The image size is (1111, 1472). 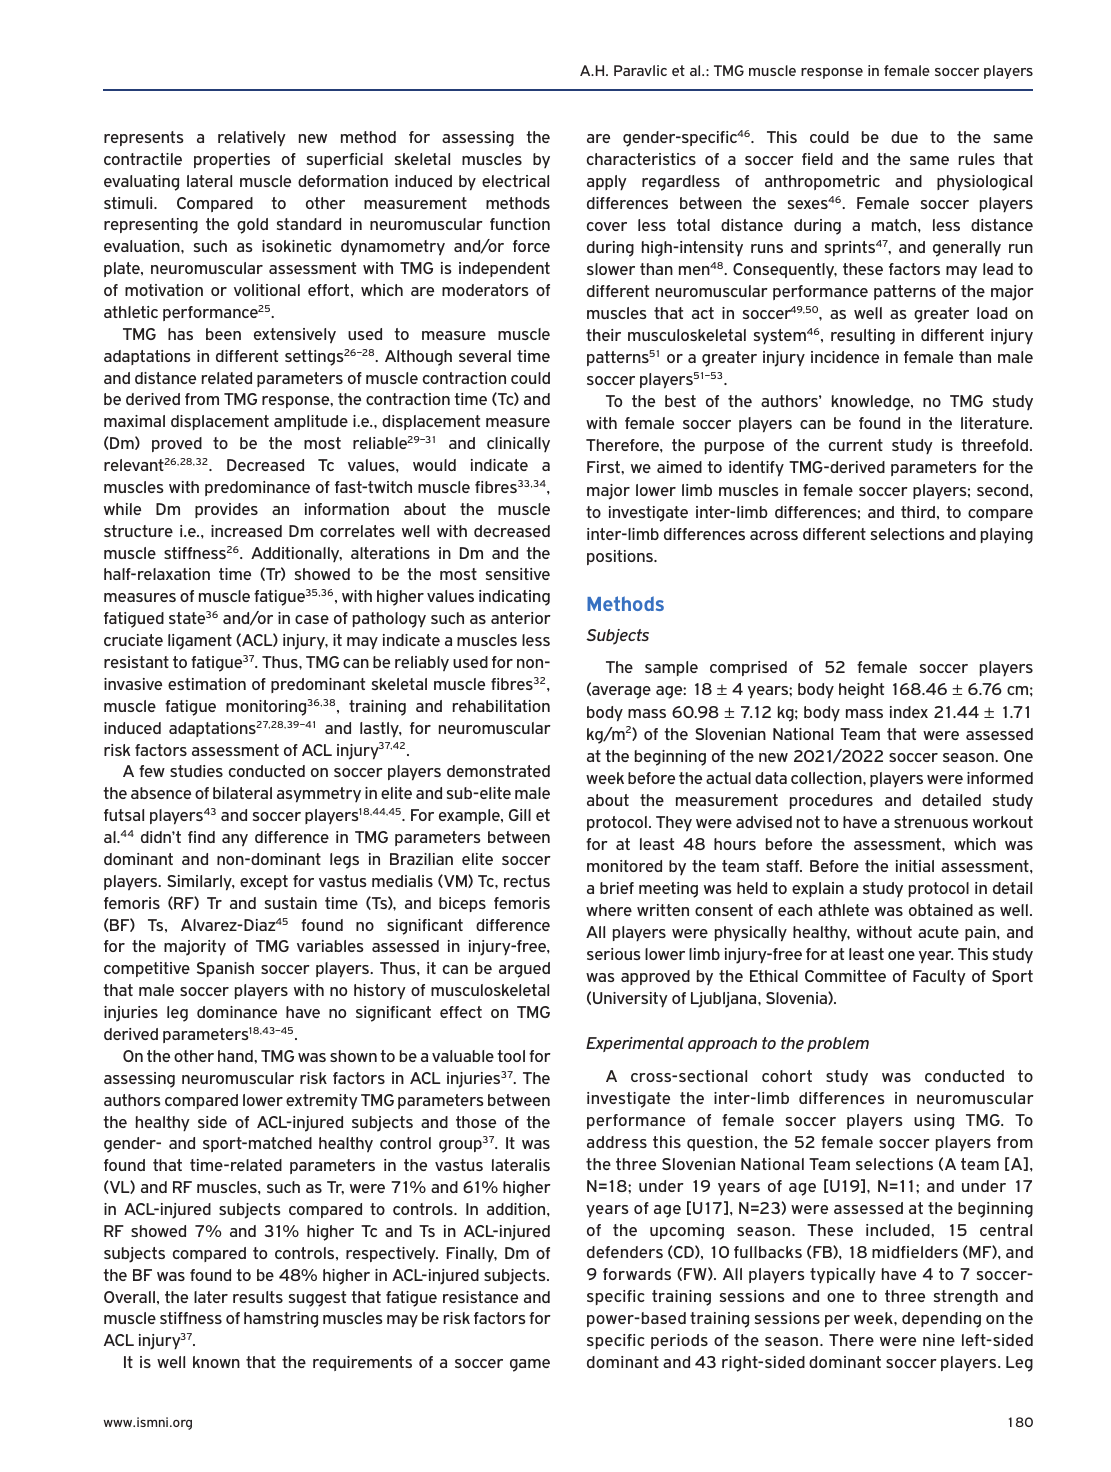 What do you see at coordinates (236, 1056) in the screenshot?
I see `hand` at bounding box center [236, 1056].
